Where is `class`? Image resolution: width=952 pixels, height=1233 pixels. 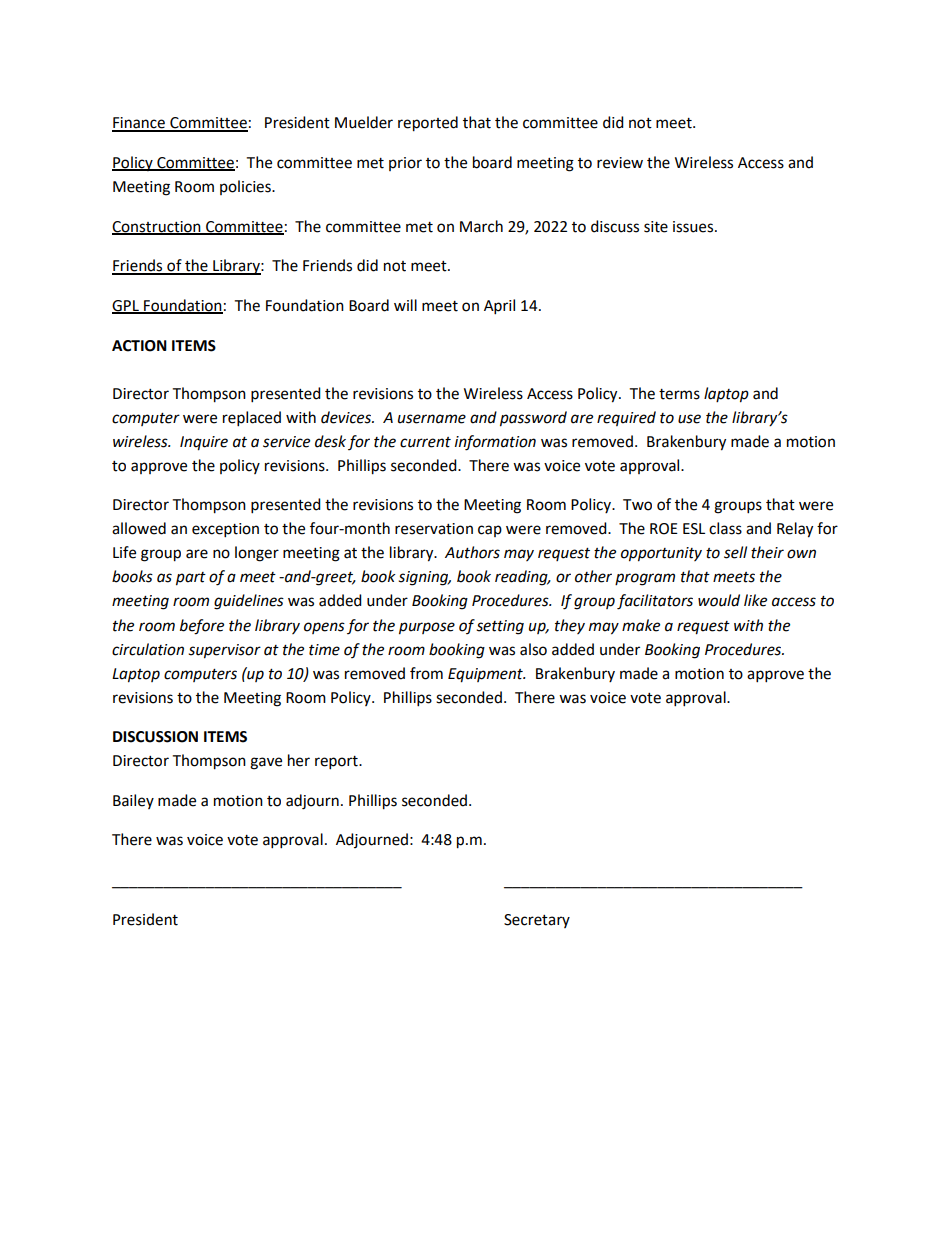 class is located at coordinates (725, 528).
